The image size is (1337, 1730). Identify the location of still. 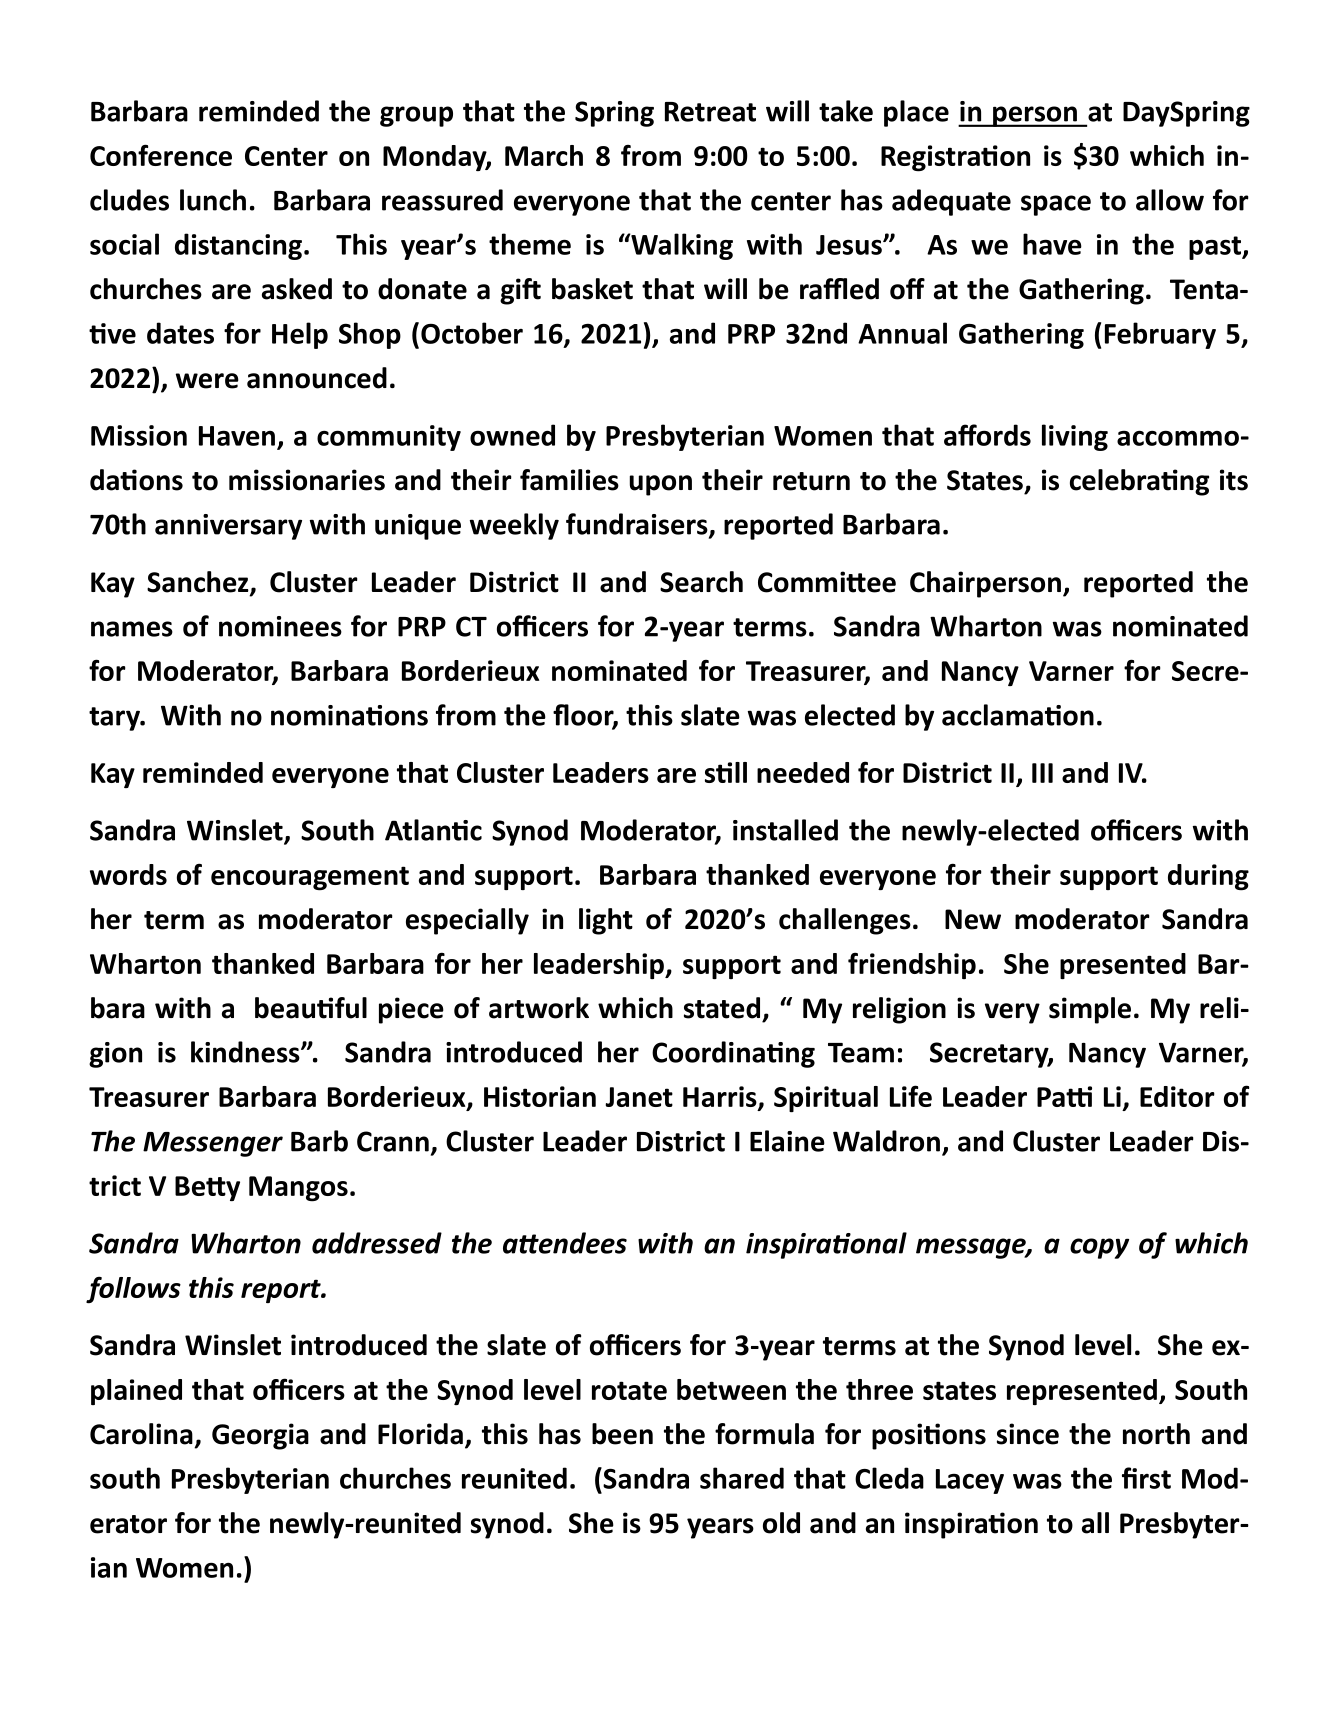
(726, 772).
